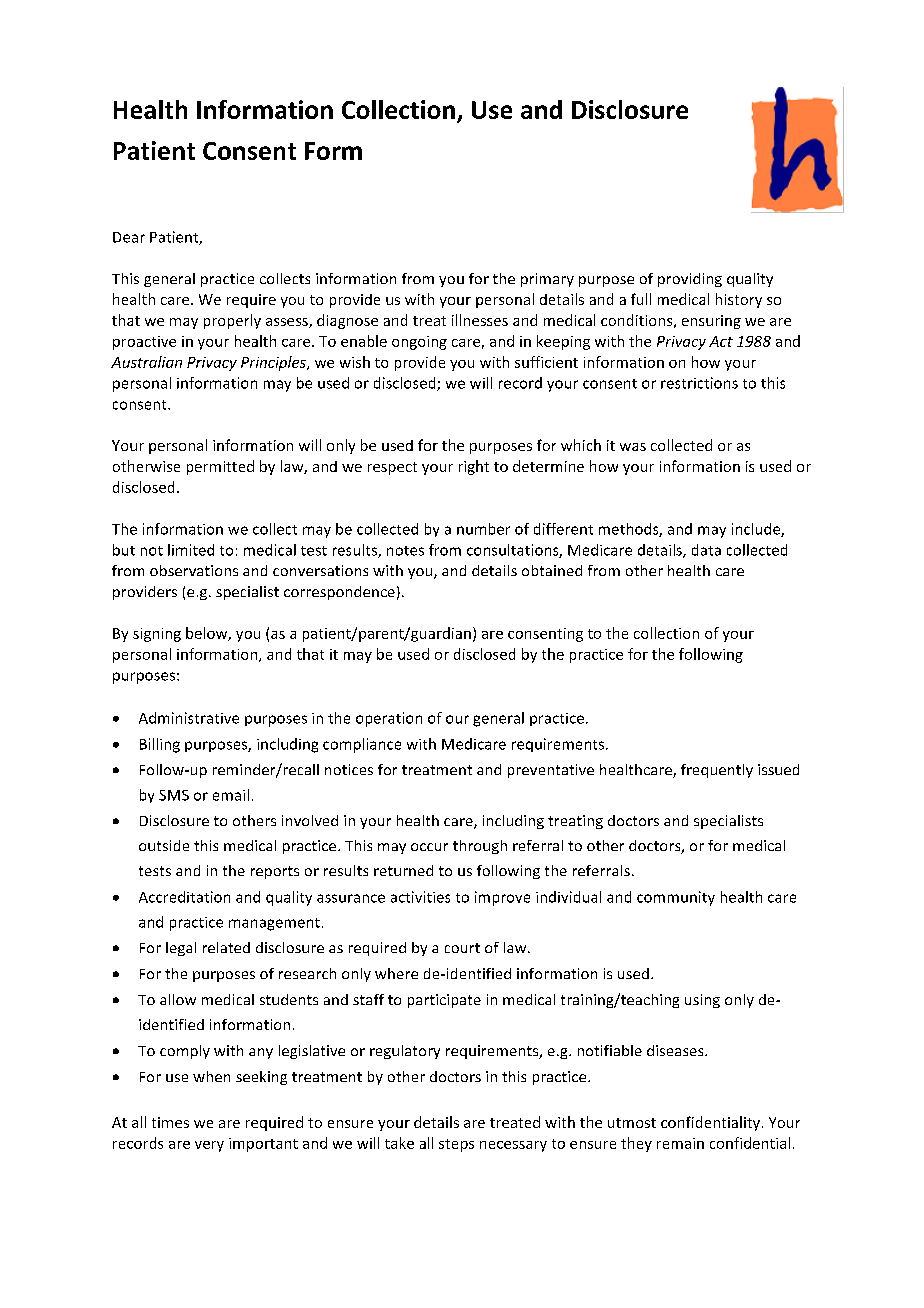  What do you see at coordinates (680, 1143) in the screenshot?
I see `remain` at bounding box center [680, 1143].
